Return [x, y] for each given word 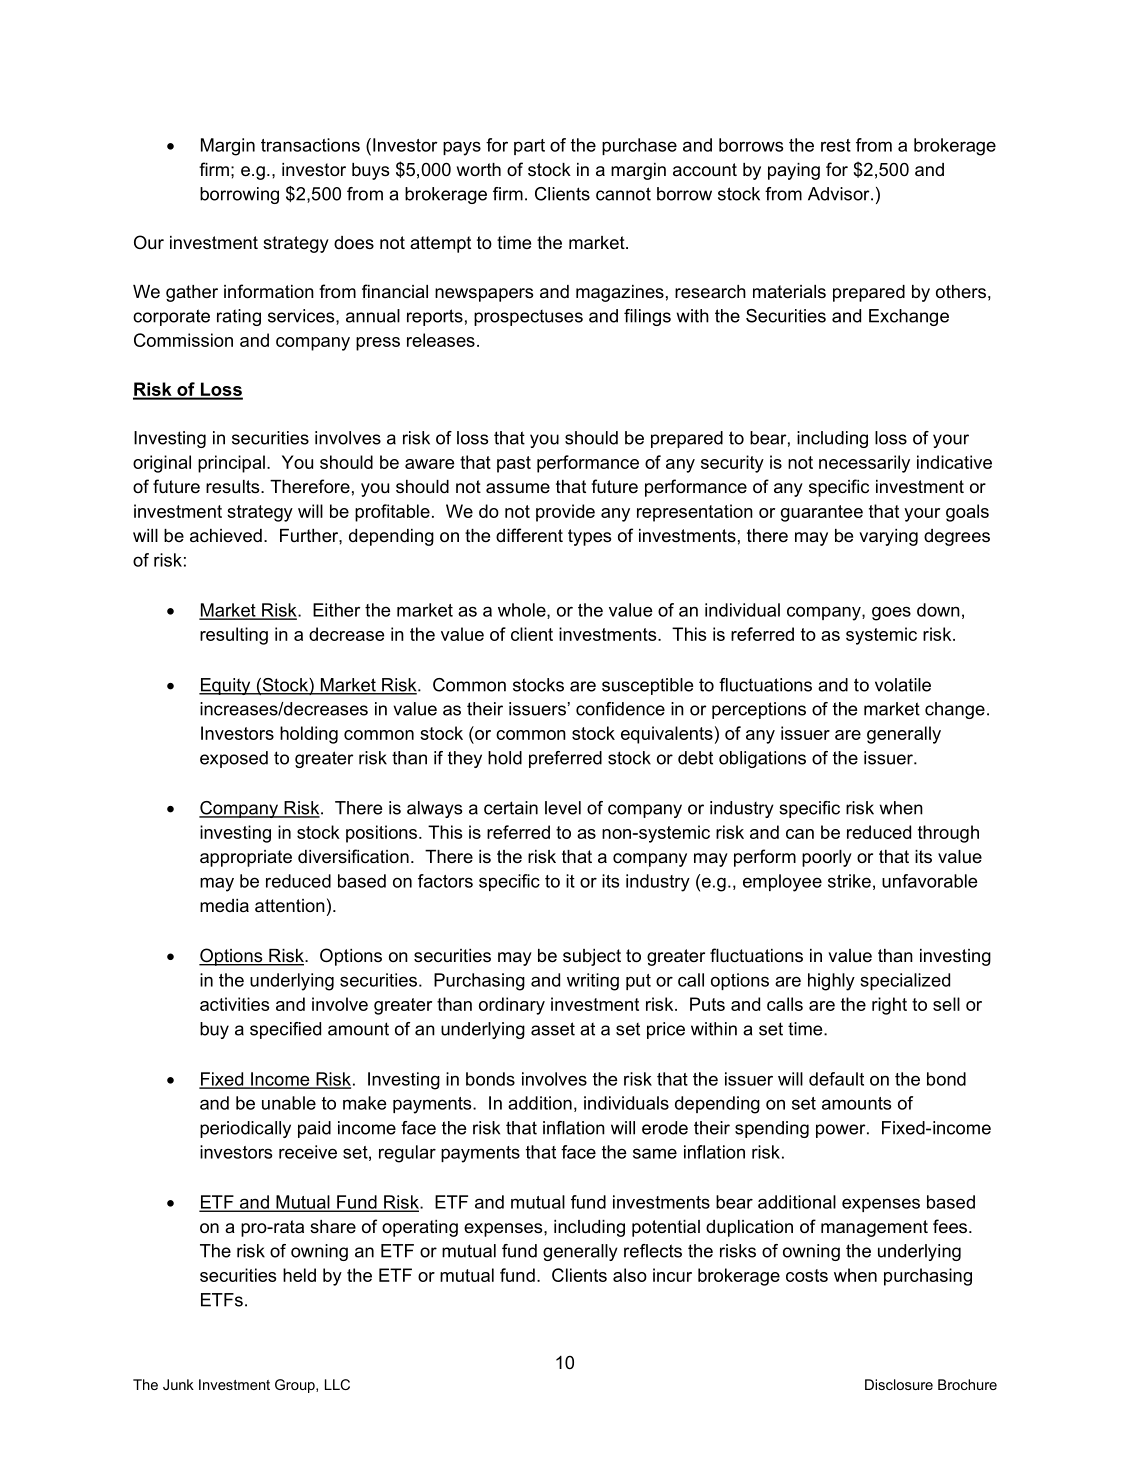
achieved [226, 536]
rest [836, 145]
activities [234, 1004]
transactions [310, 145]
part [529, 147]
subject [592, 957]
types [589, 537]
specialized [905, 981]
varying [888, 537]
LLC [337, 1384]
